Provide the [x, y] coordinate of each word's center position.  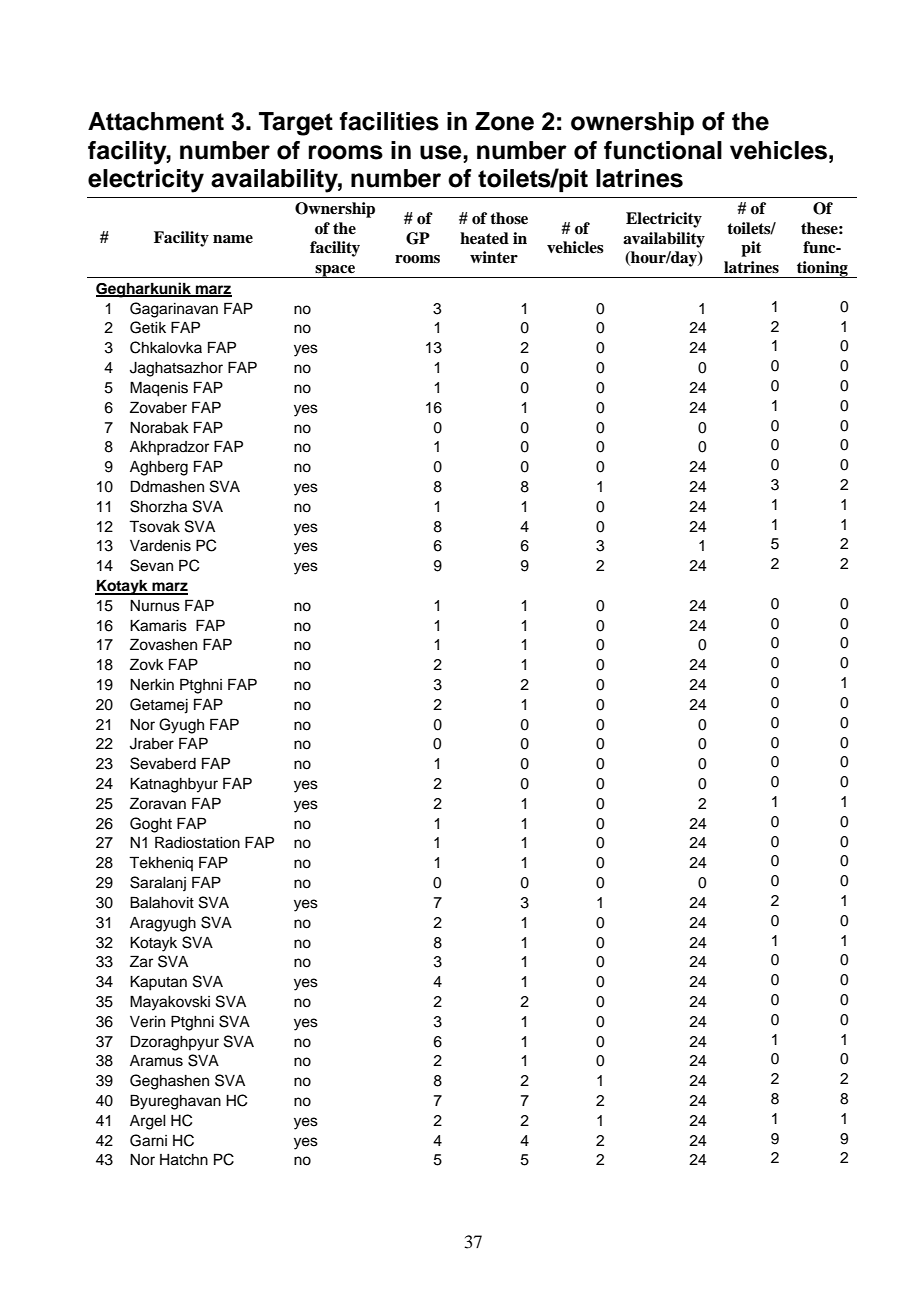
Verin [147, 1022]
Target [296, 124]
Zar [141, 961]
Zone [504, 121]
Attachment [156, 121]
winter [494, 257]
